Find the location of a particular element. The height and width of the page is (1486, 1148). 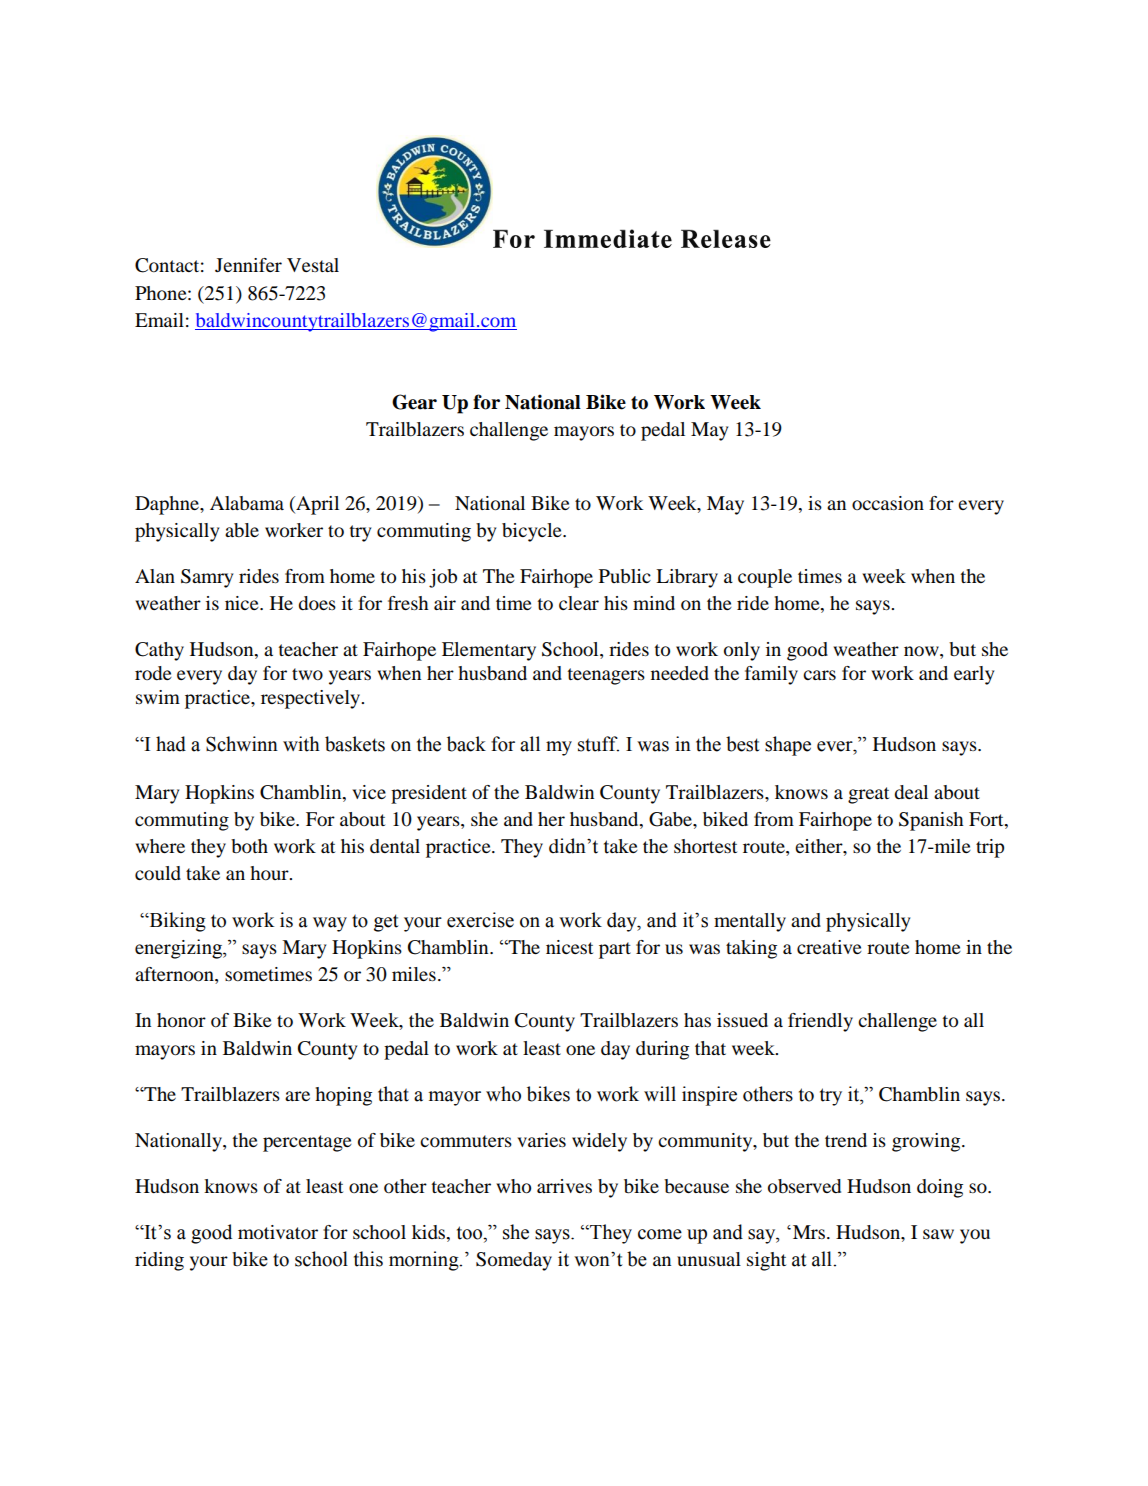

creative is located at coordinates (829, 947).
